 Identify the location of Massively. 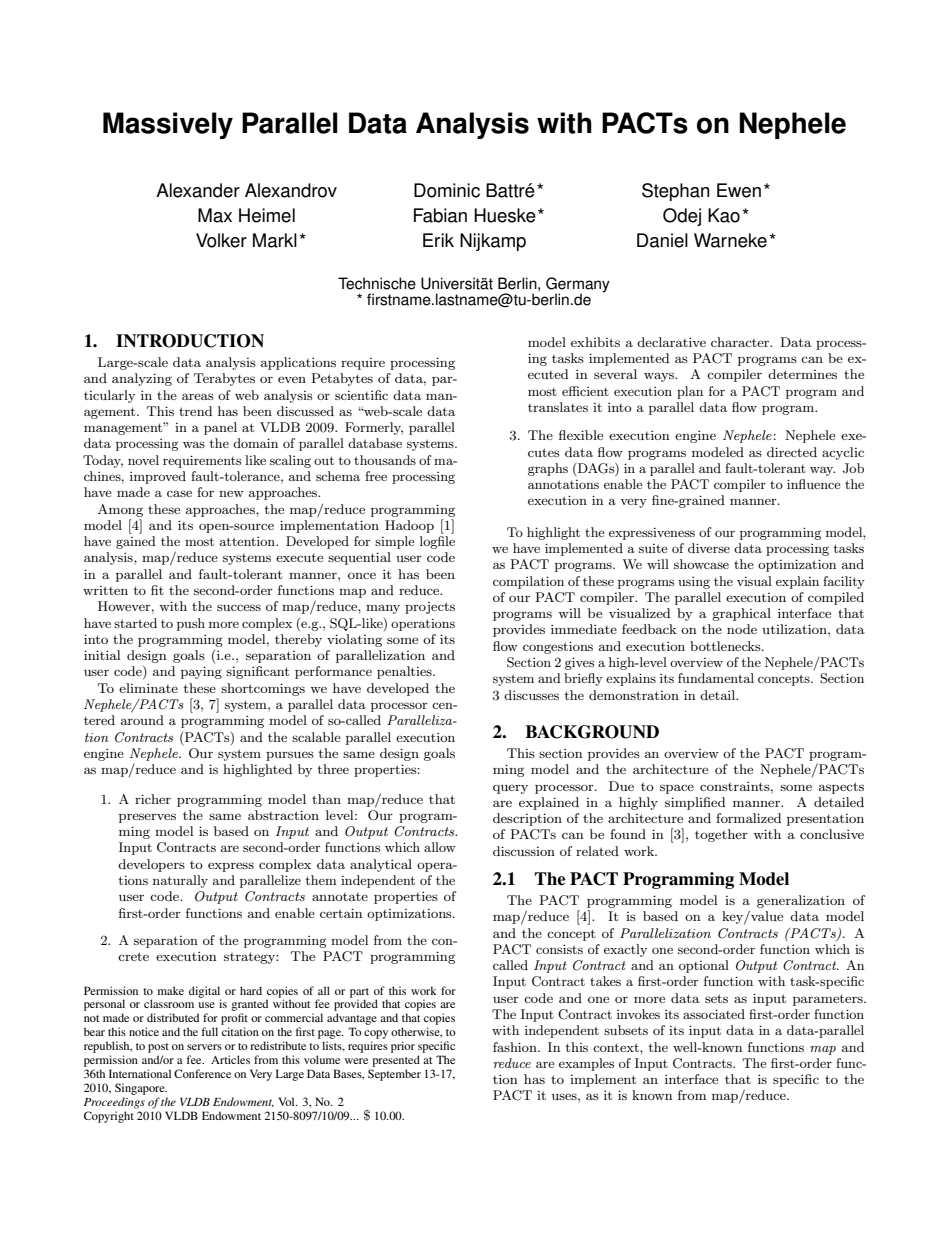
(168, 125).
